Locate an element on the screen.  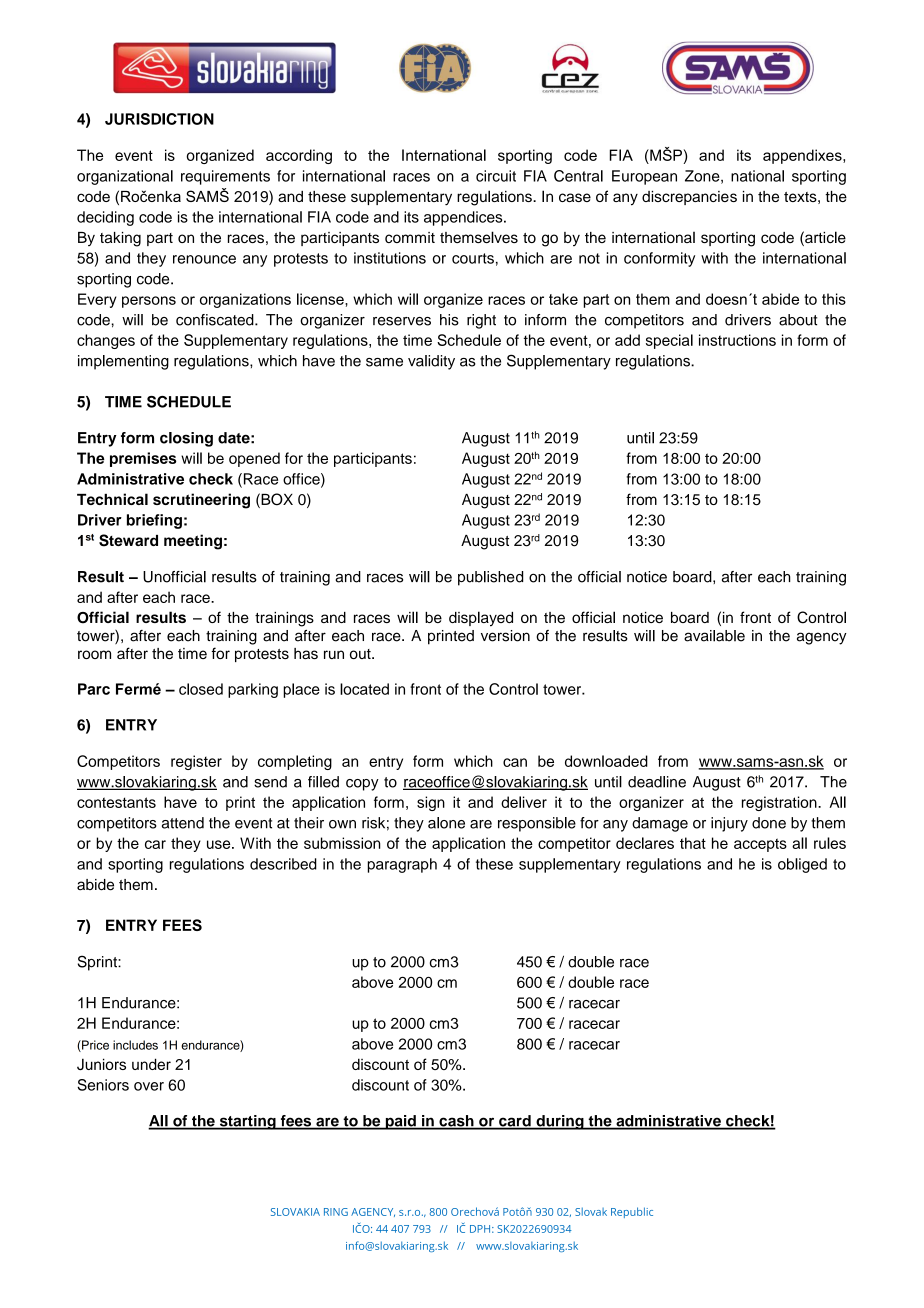
closed is located at coordinates (201, 689).
